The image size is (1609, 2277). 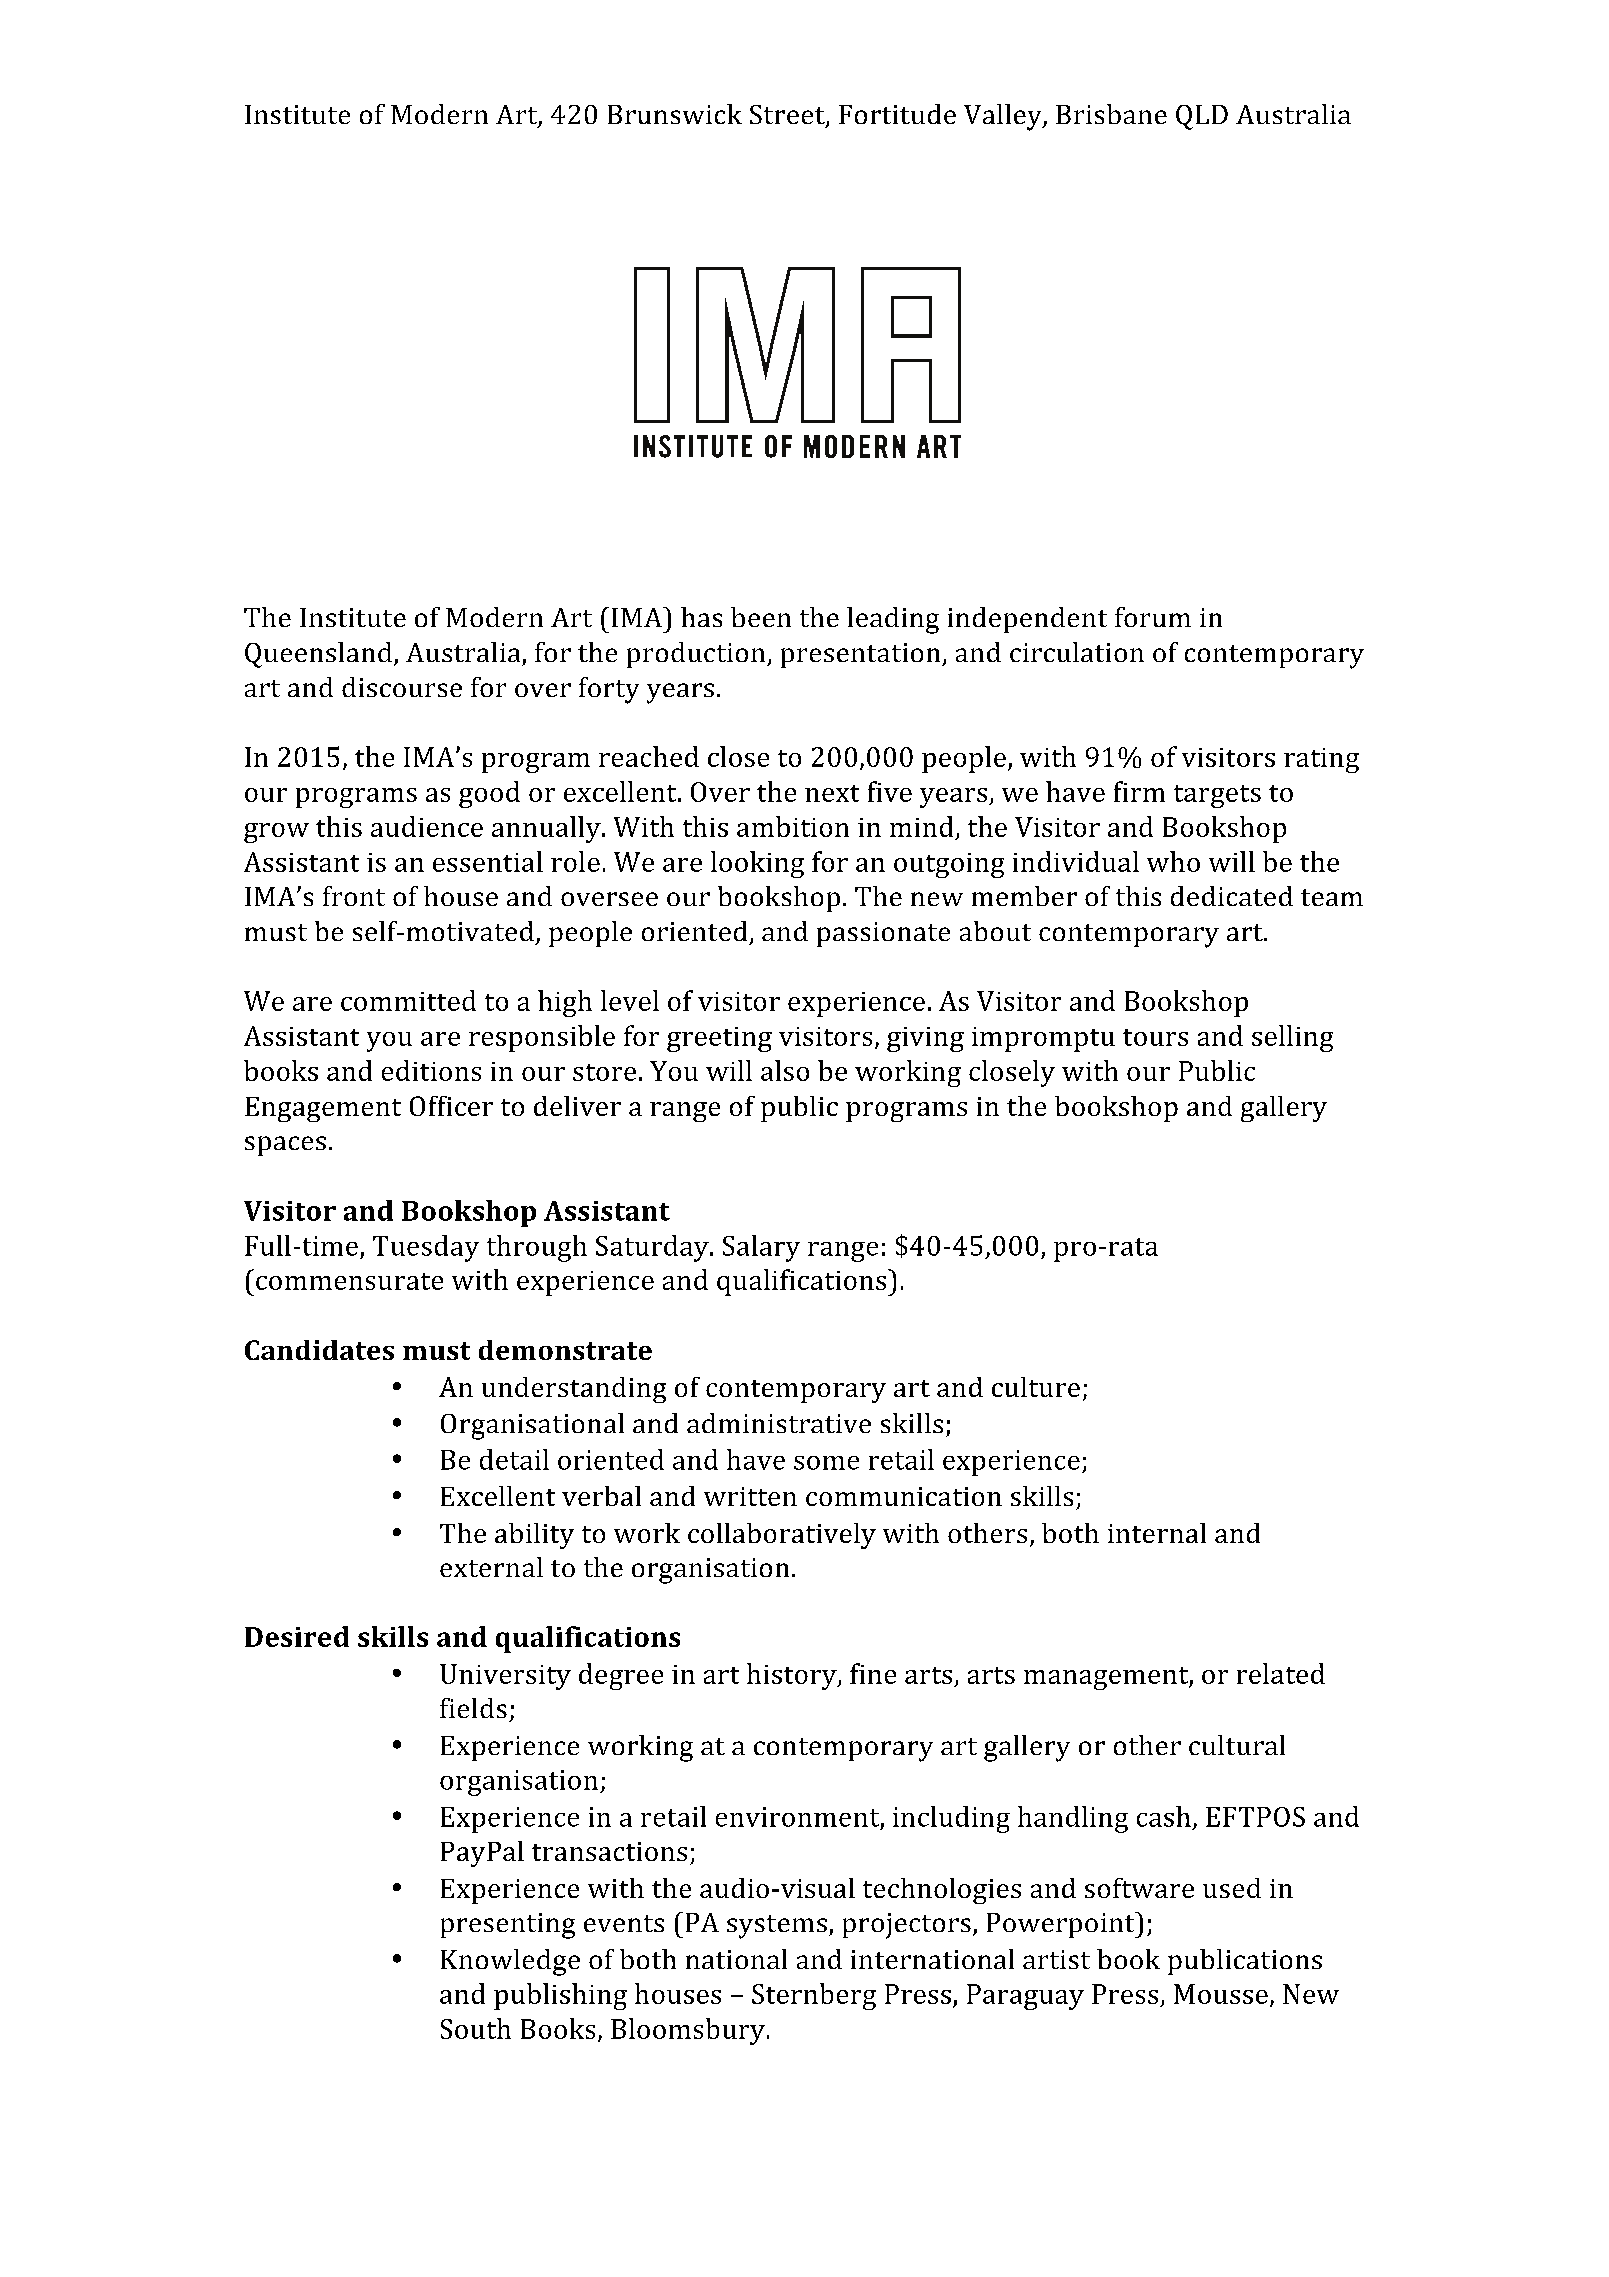 What do you see at coordinates (1232, 896) in the page?
I see `dedicated` at bounding box center [1232, 896].
